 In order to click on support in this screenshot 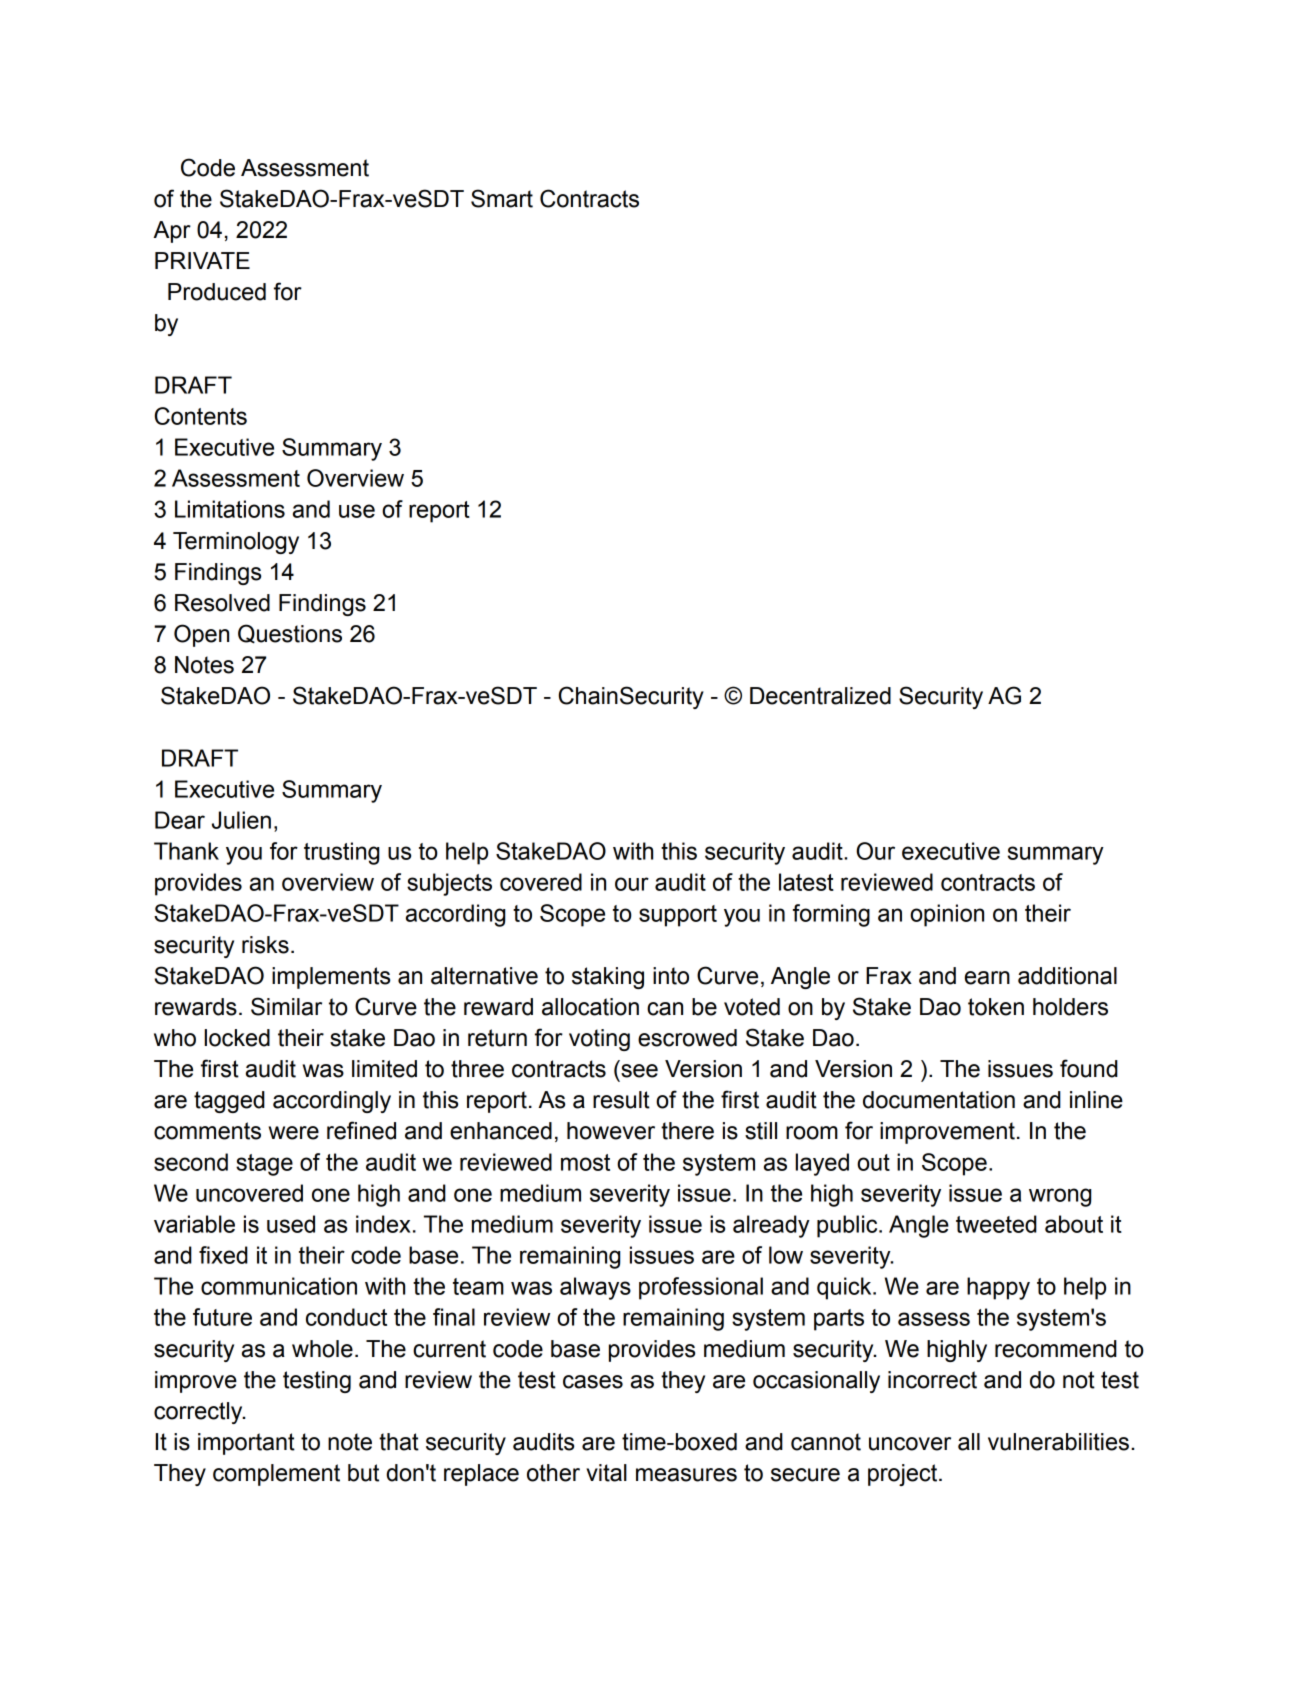, I will do `click(678, 916)`.
